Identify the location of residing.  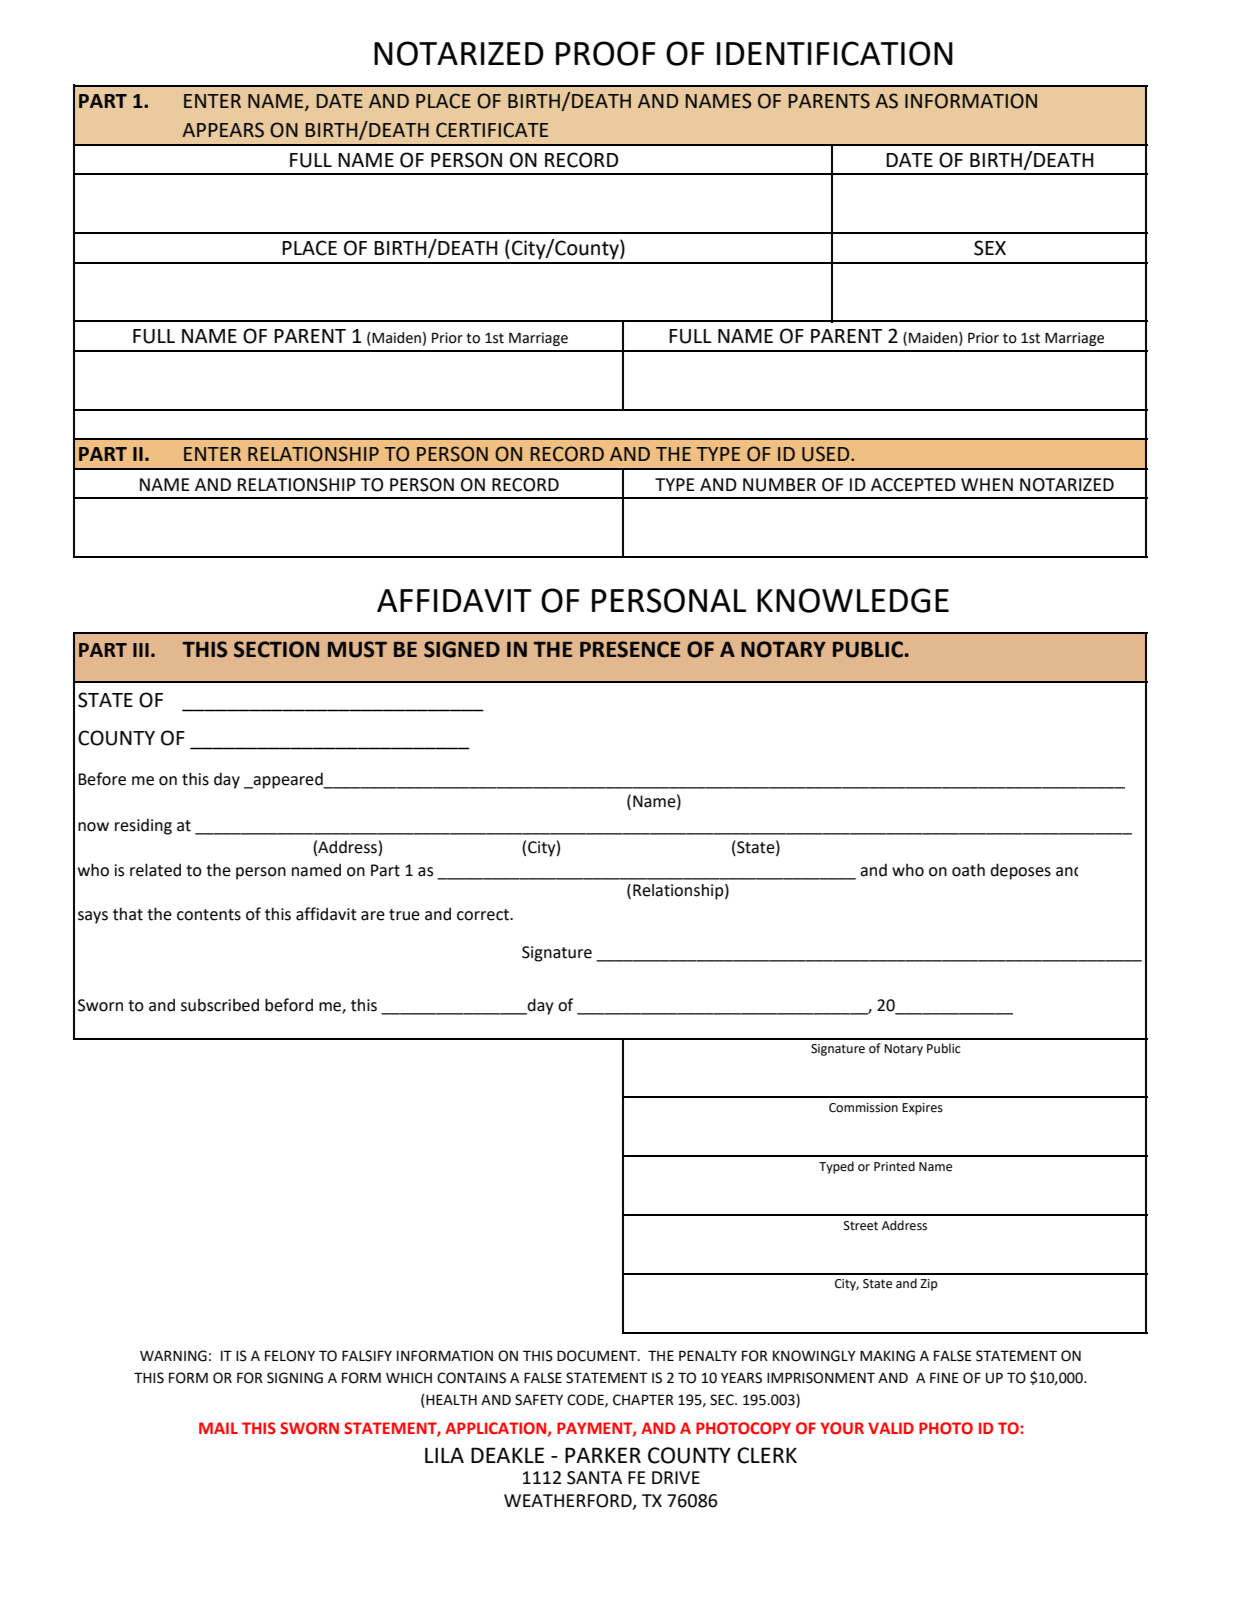
(143, 826).
